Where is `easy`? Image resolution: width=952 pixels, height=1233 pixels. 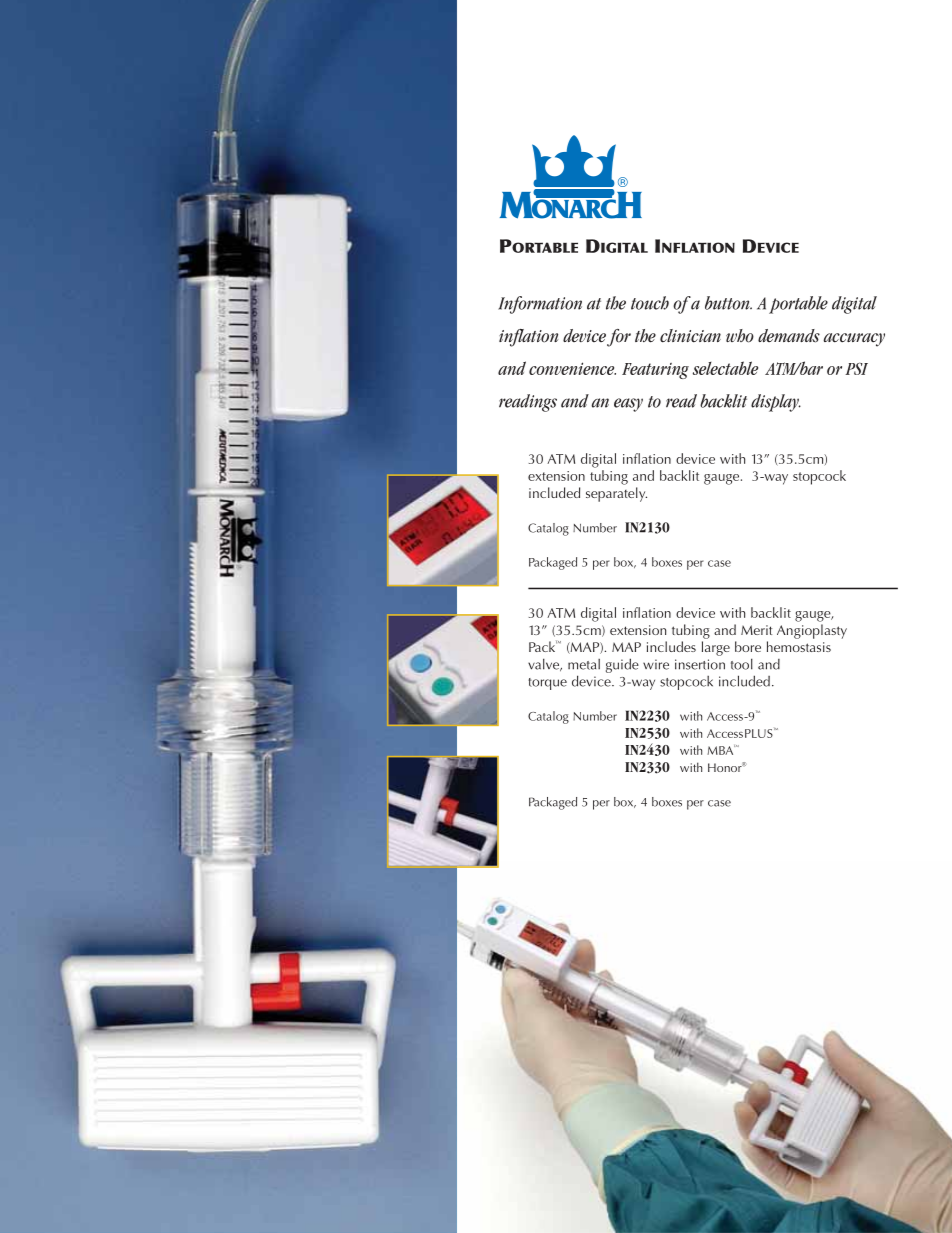 easy is located at coordinates (628, 405).
